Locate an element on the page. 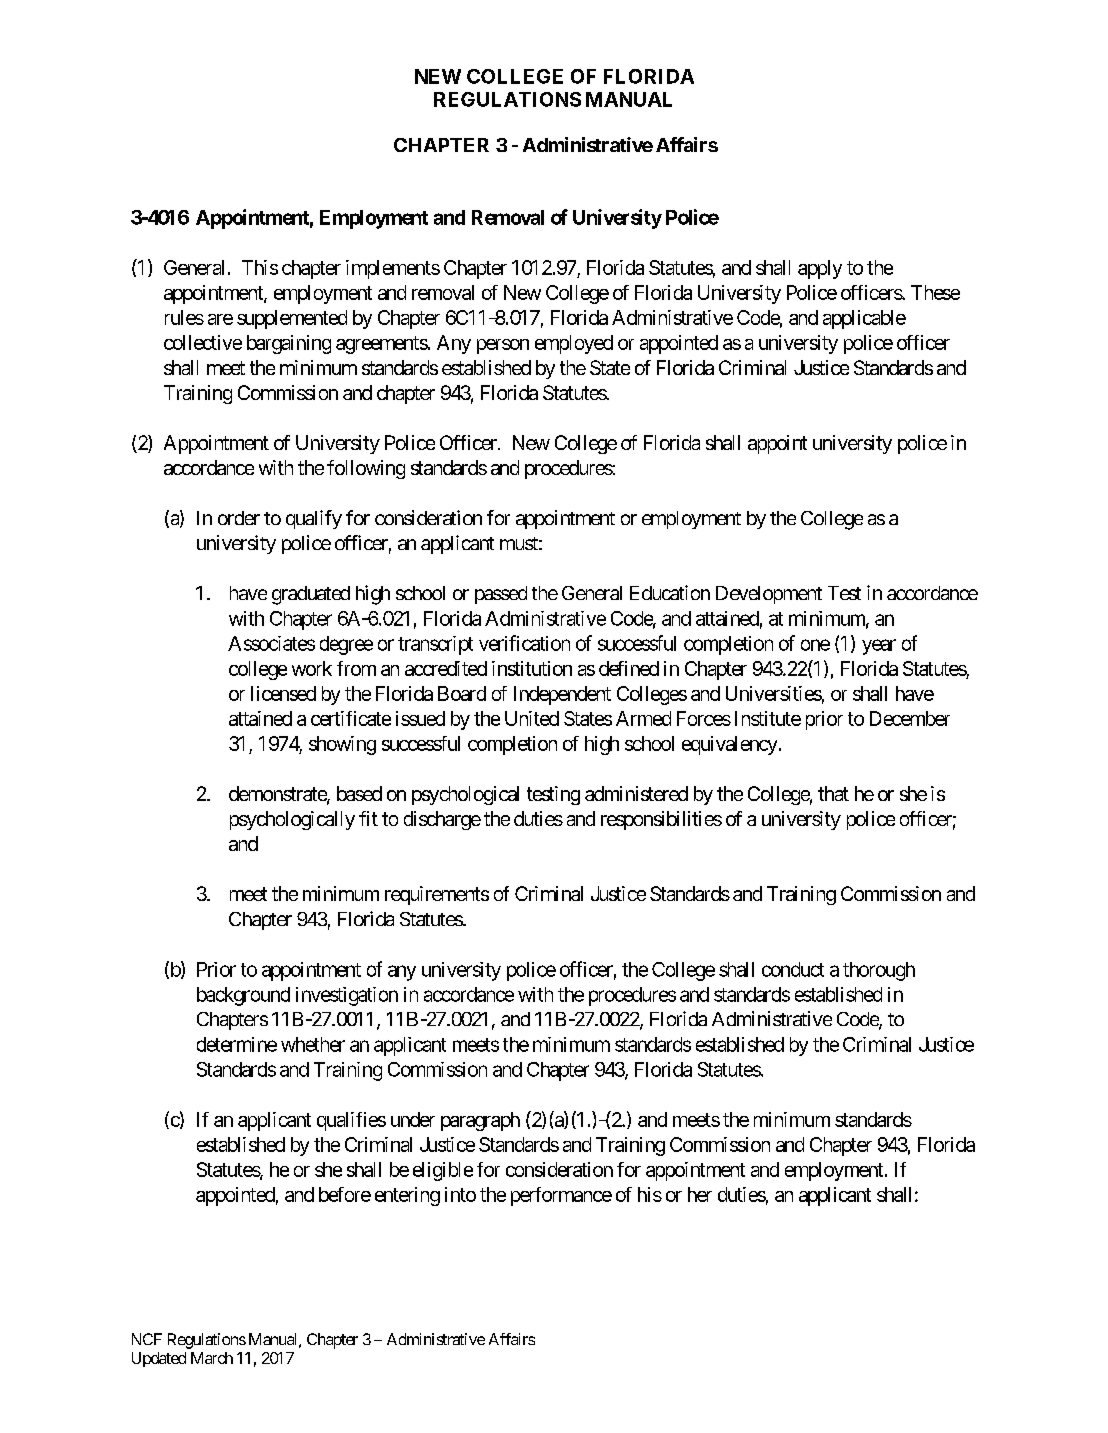 This page has width=1108, height=1433. supplemented is located at coordinates (292, 319).
